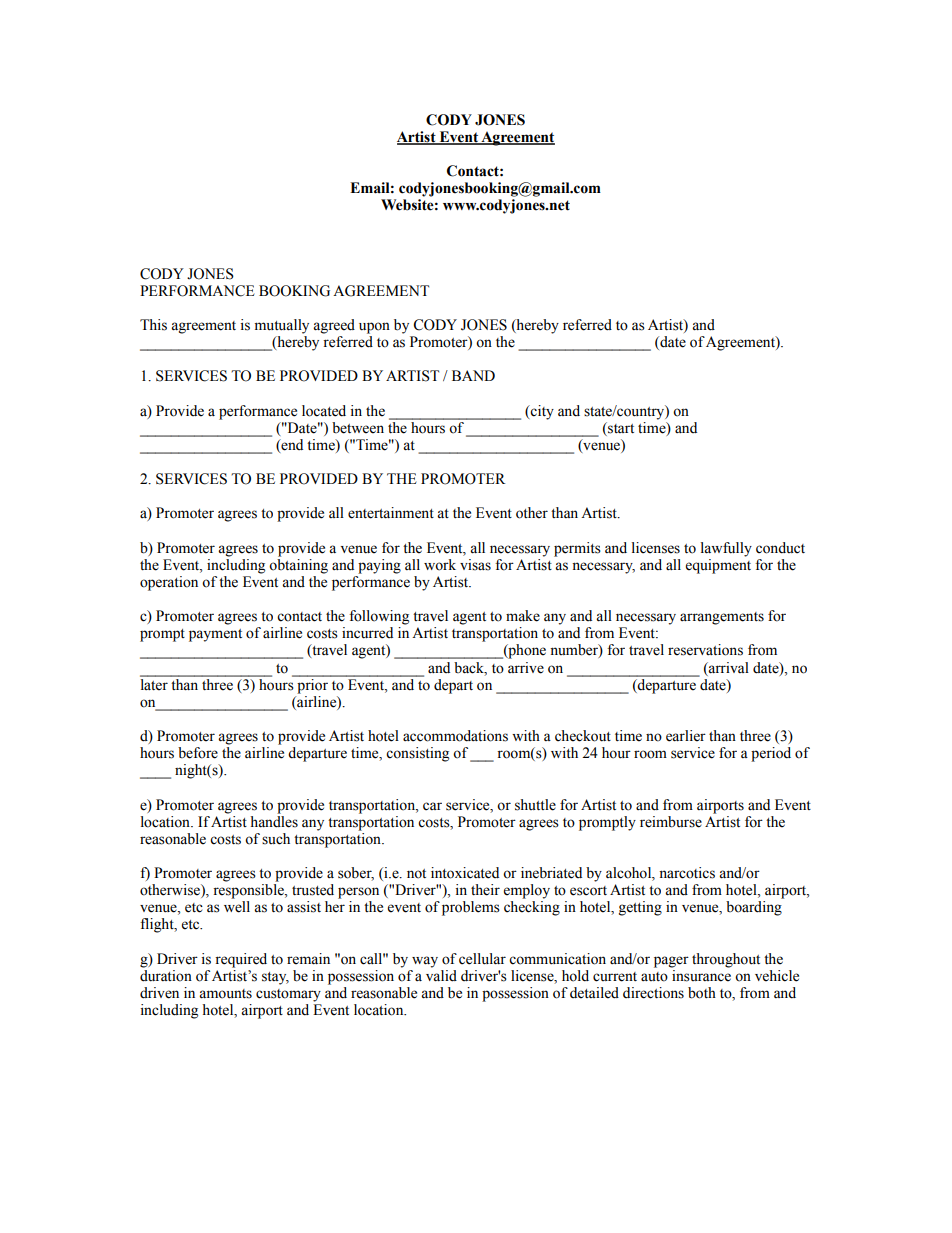 The height and width of the screenshot is (1233, 952). Describe the element at coordinates (726, 549) in the screenshot. I see `lawfully` at that location.
